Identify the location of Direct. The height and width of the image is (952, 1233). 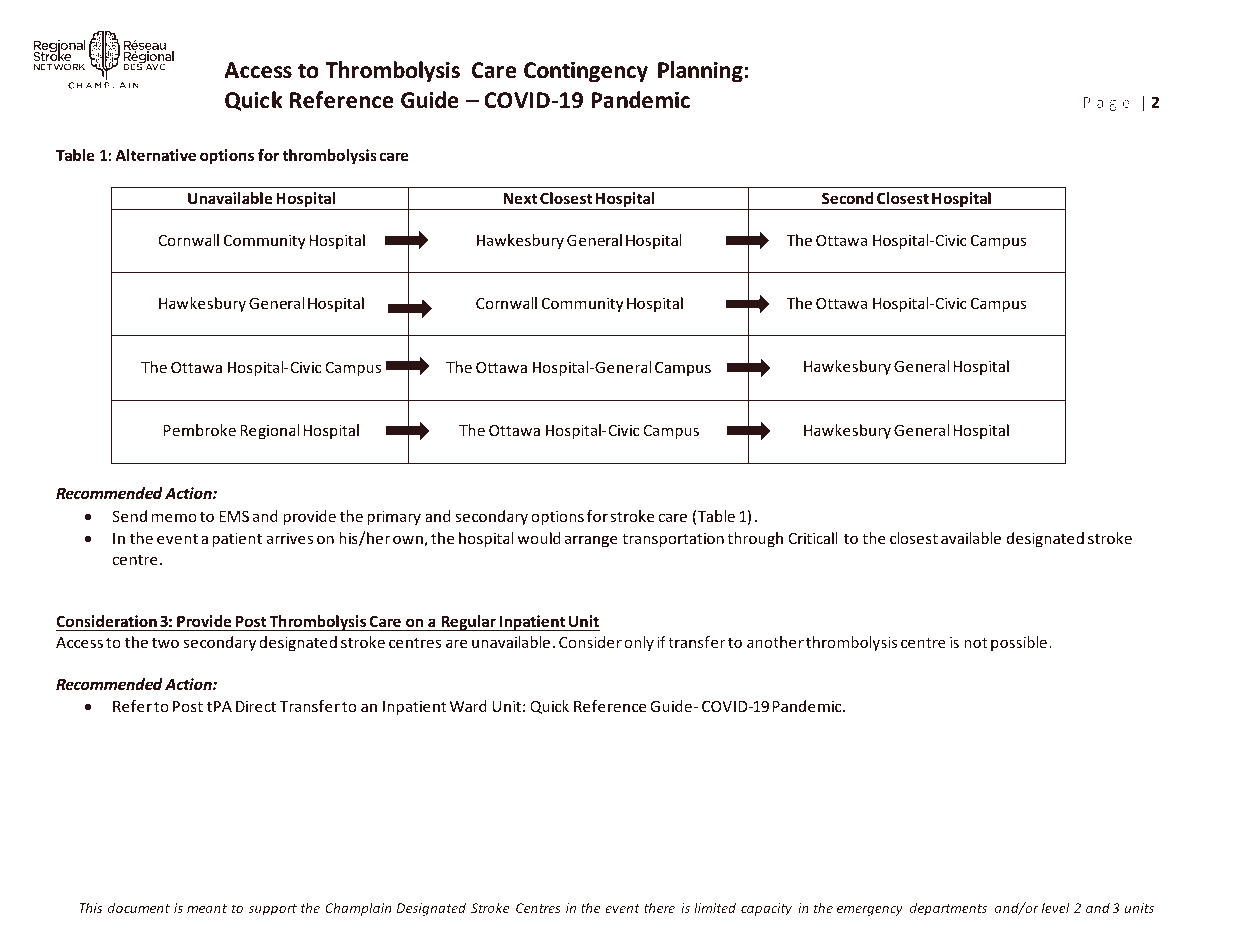
(256, 706).
